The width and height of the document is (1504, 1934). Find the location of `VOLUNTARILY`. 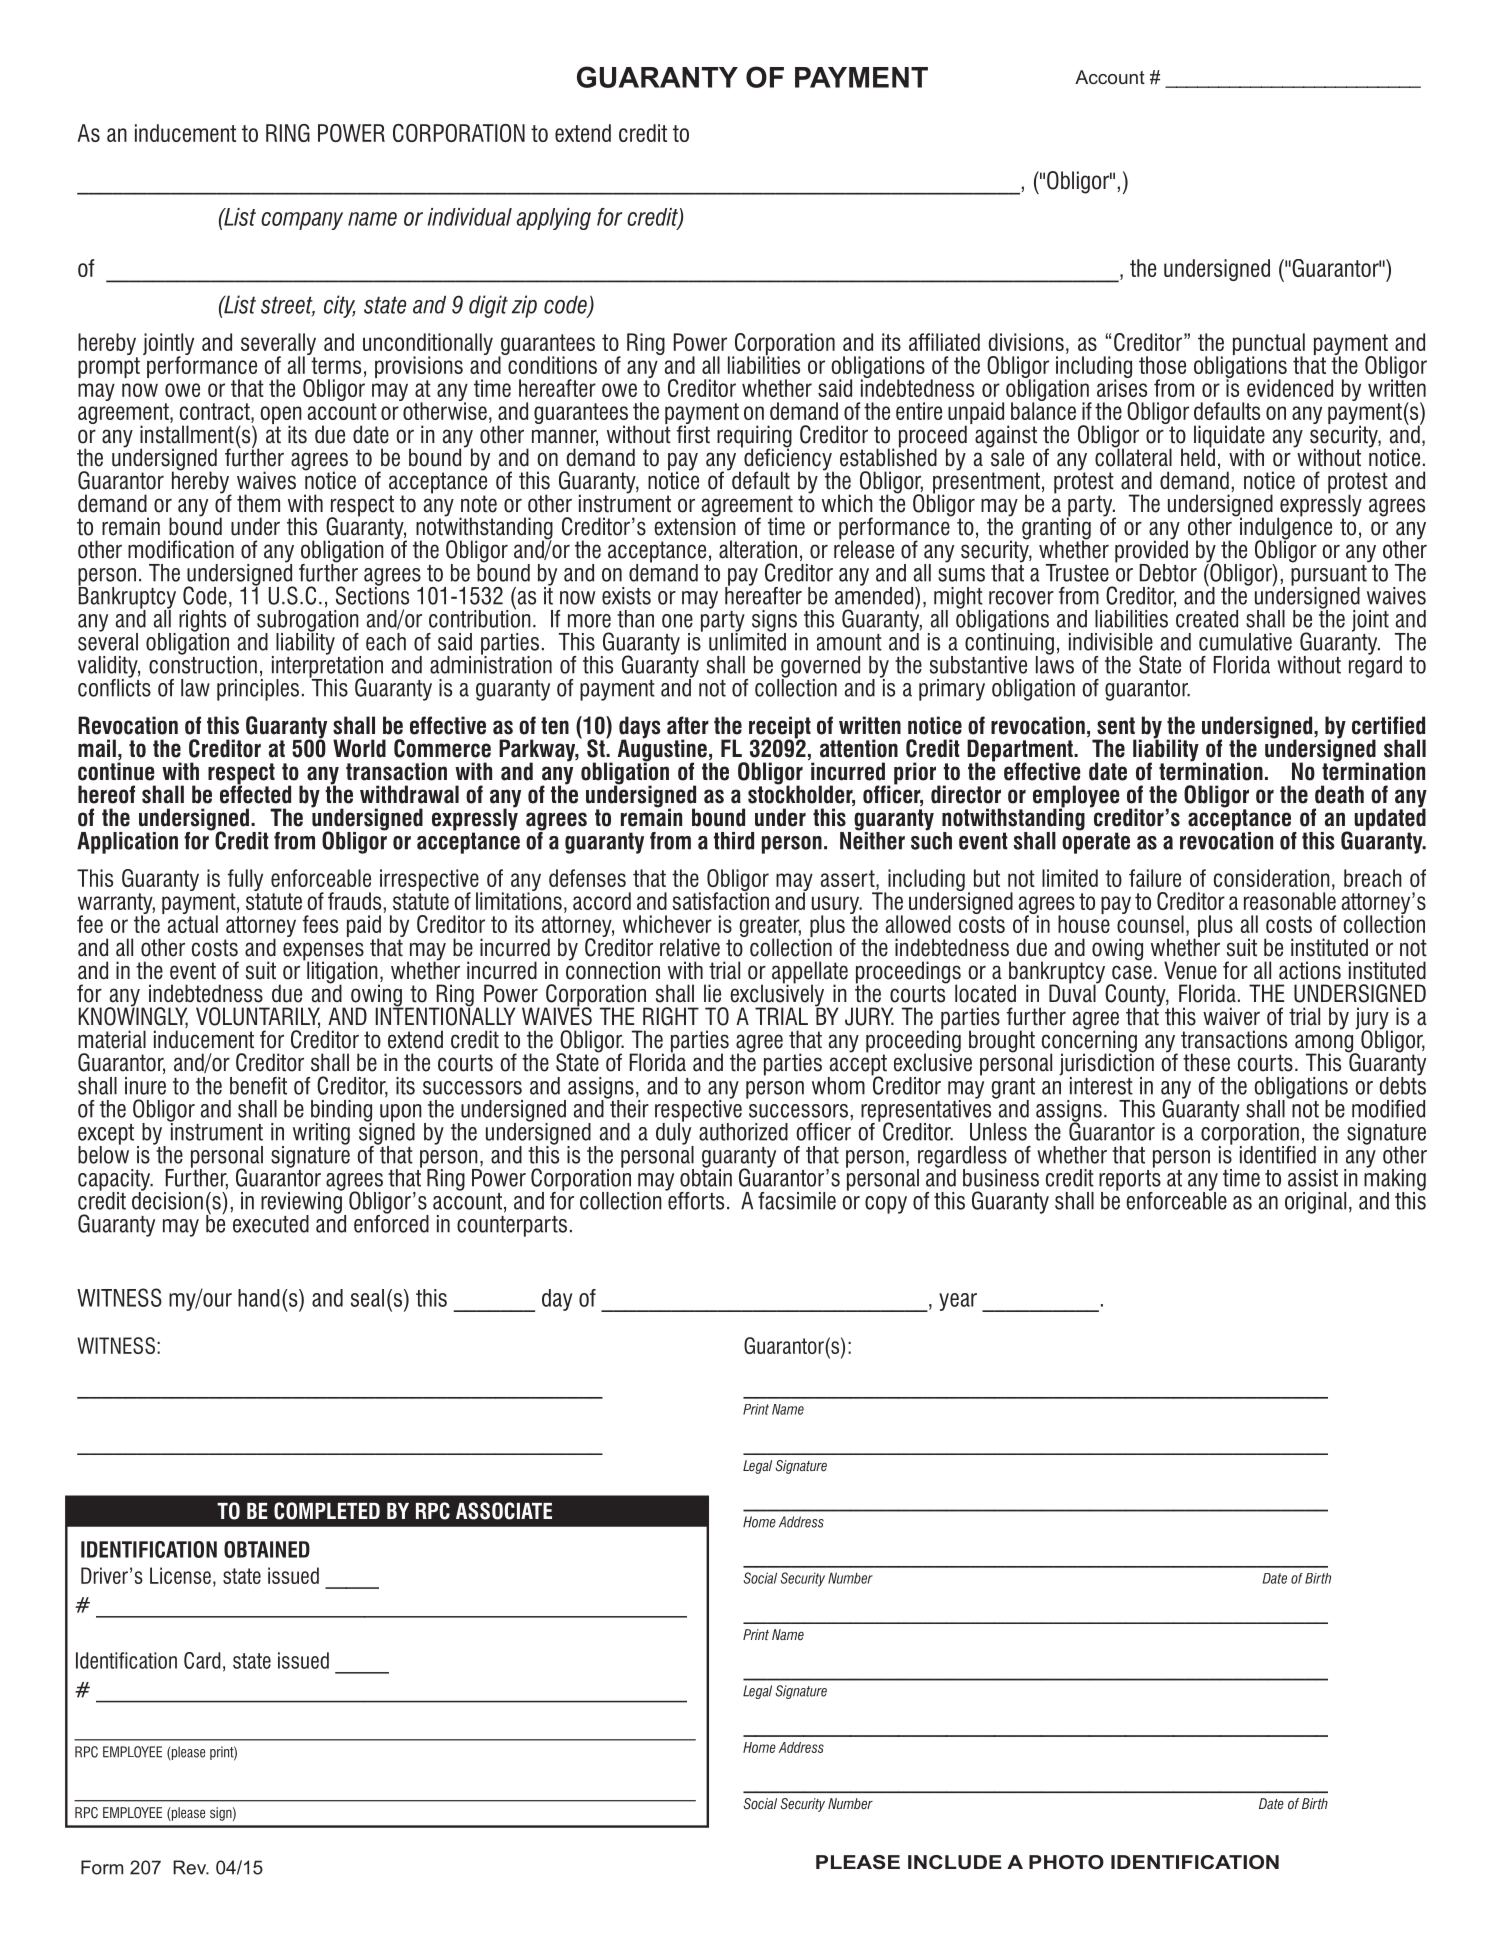

VOLUNTARILY is located at coordinates (258, 1017).
